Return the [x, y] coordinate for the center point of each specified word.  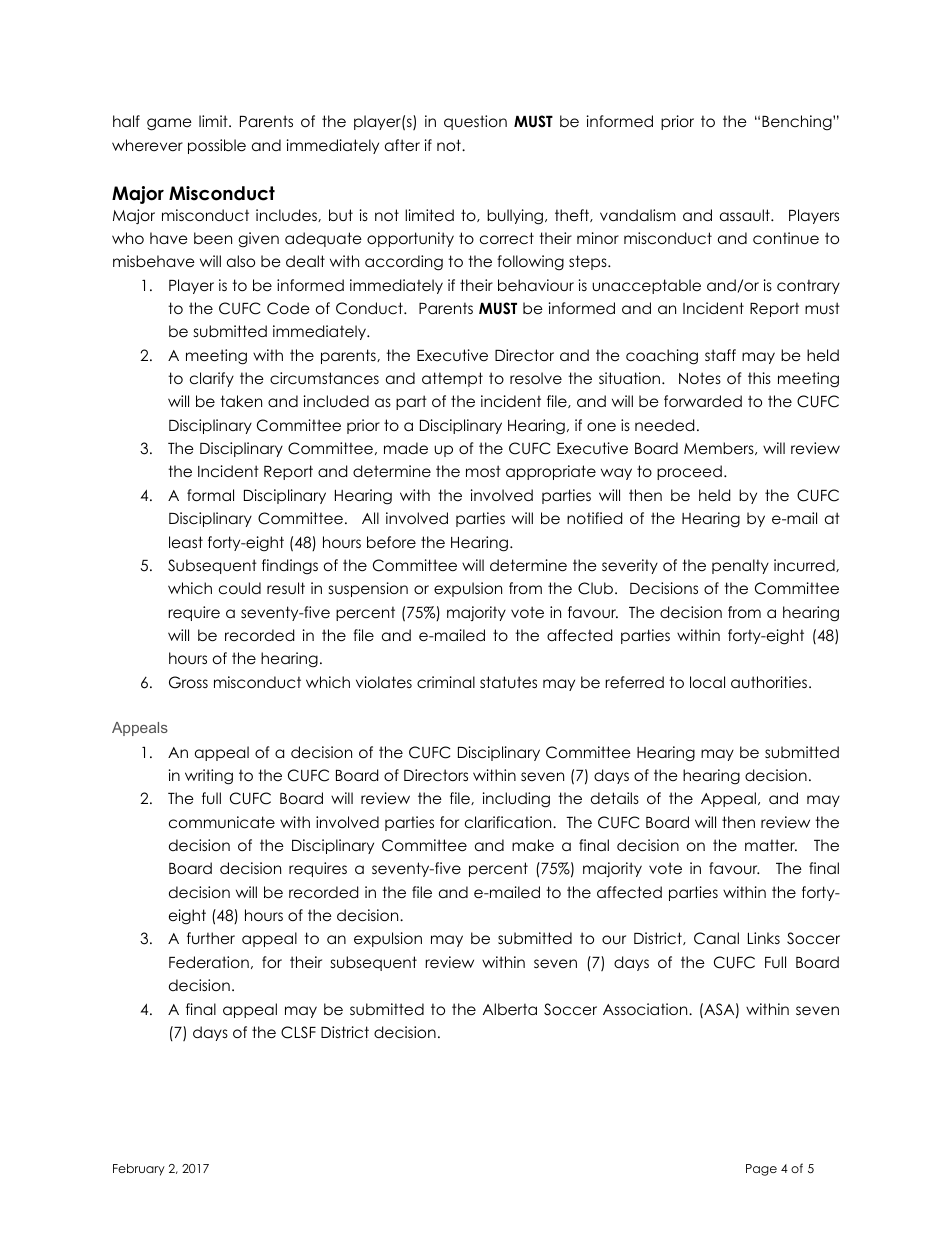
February [139, 1170]
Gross [188, 682]
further [211, 938]
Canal [716, 938]
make [533, 845]
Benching [798, 123]
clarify [212, 379]
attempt [452, 379]
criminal [446, 682]
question [475, 122]
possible [217, 146]
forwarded [703, 401]
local [707, 682]
